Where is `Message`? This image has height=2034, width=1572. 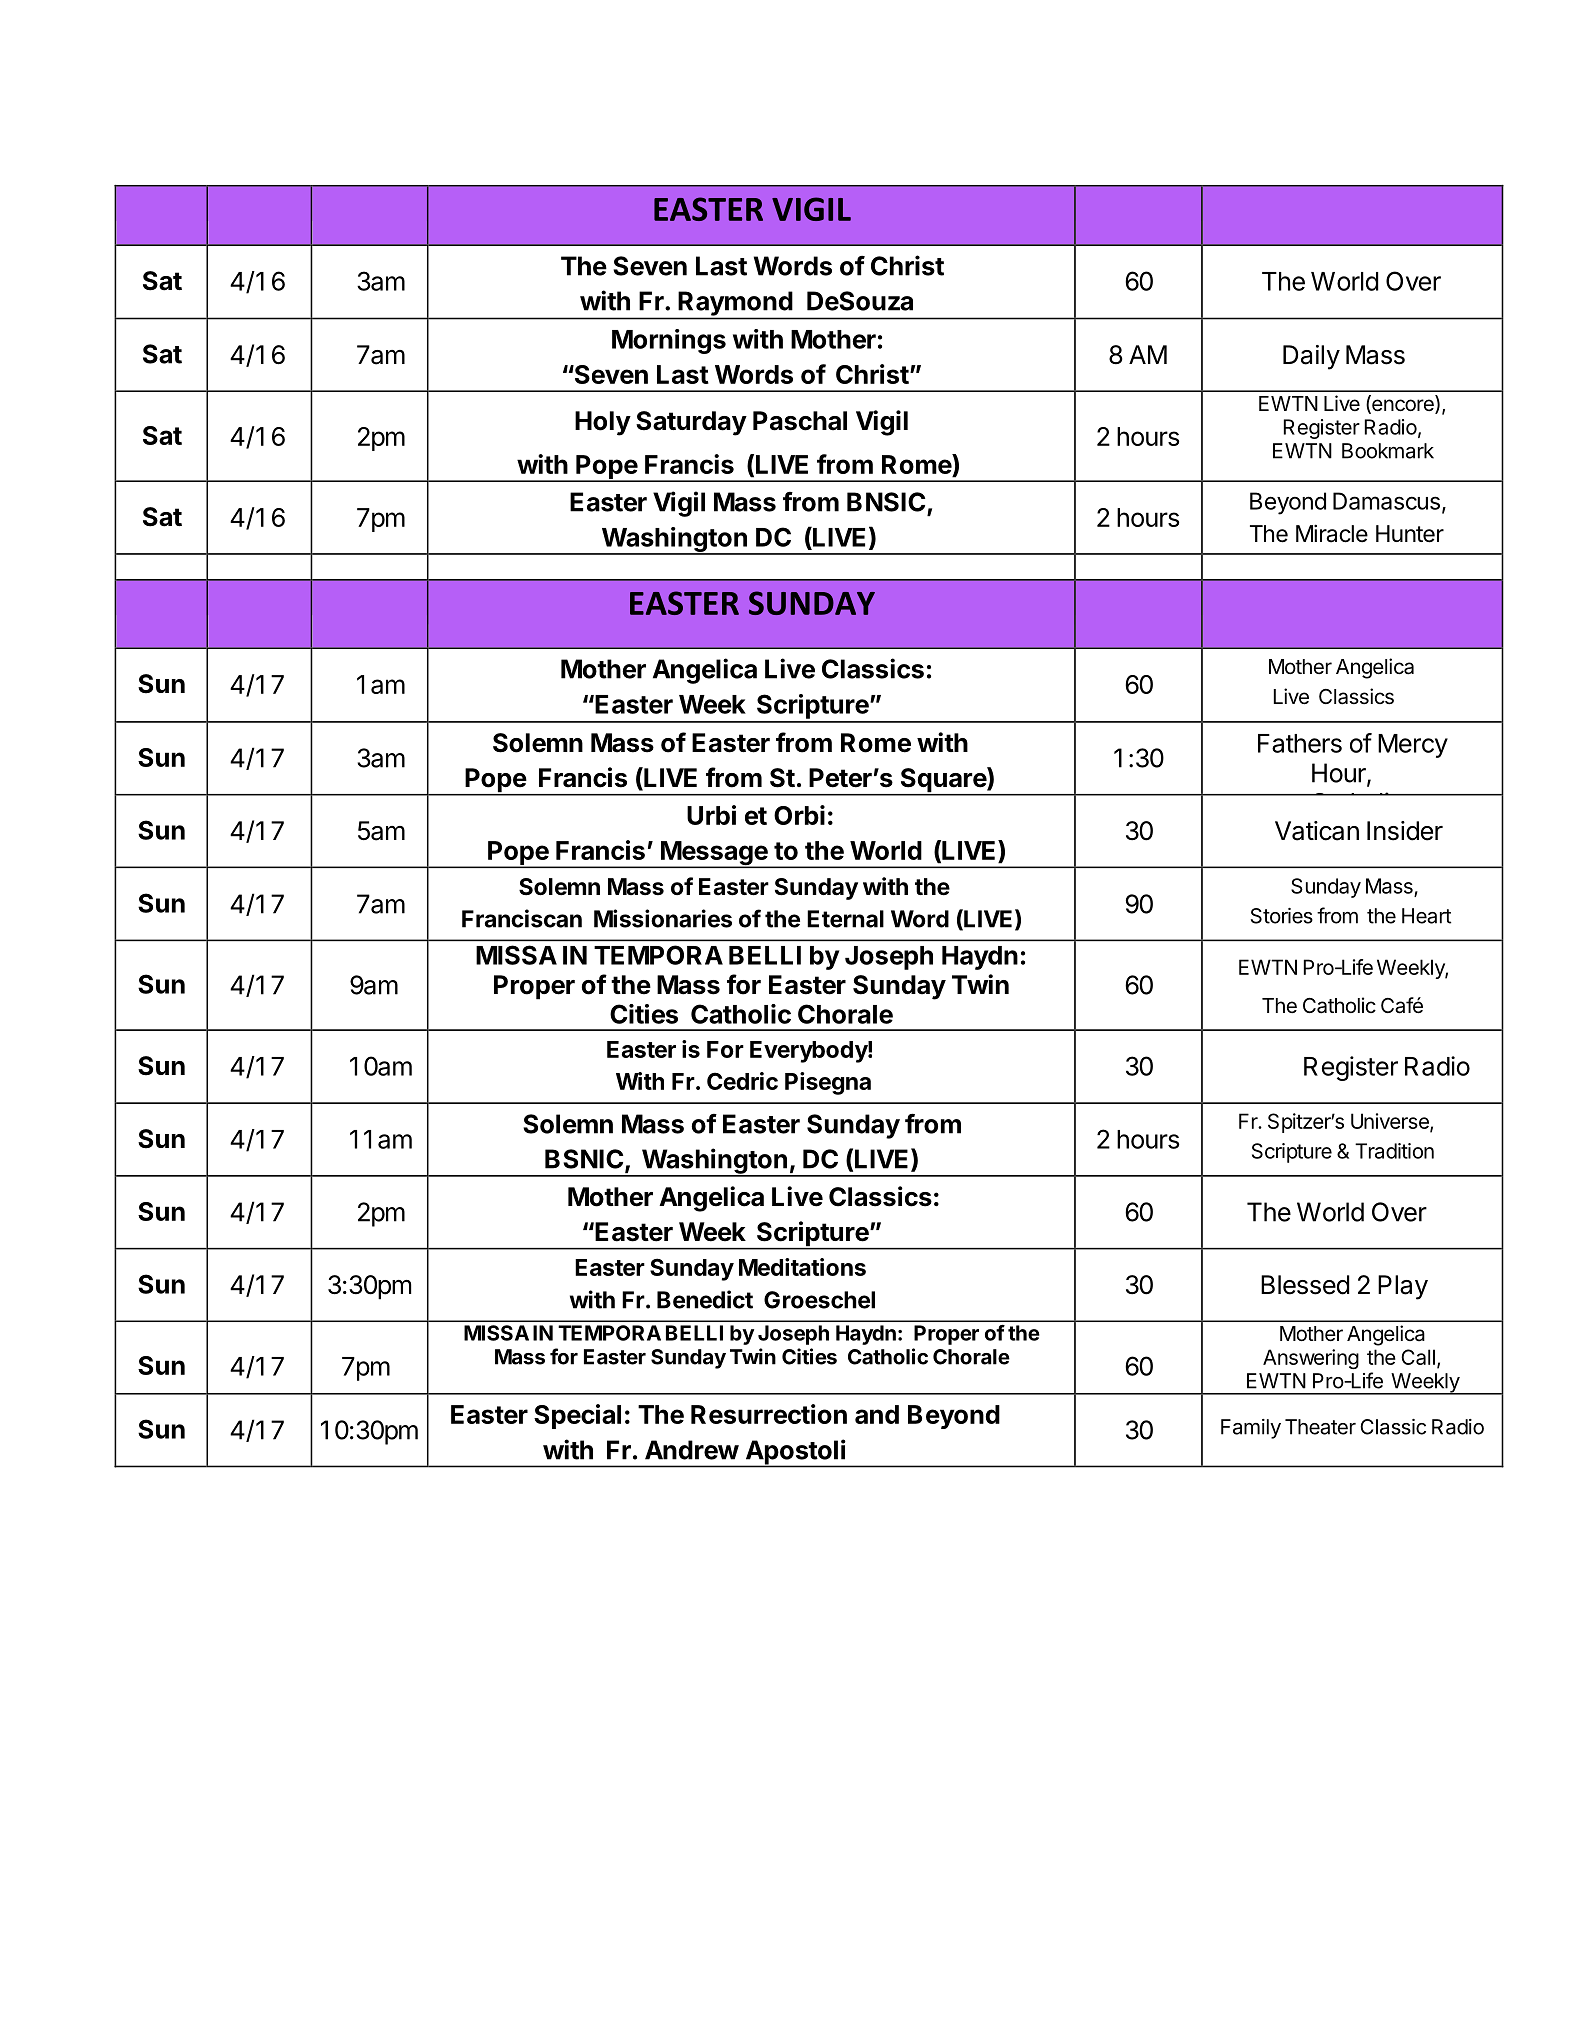
Message is located at coordinates (714, 854).
